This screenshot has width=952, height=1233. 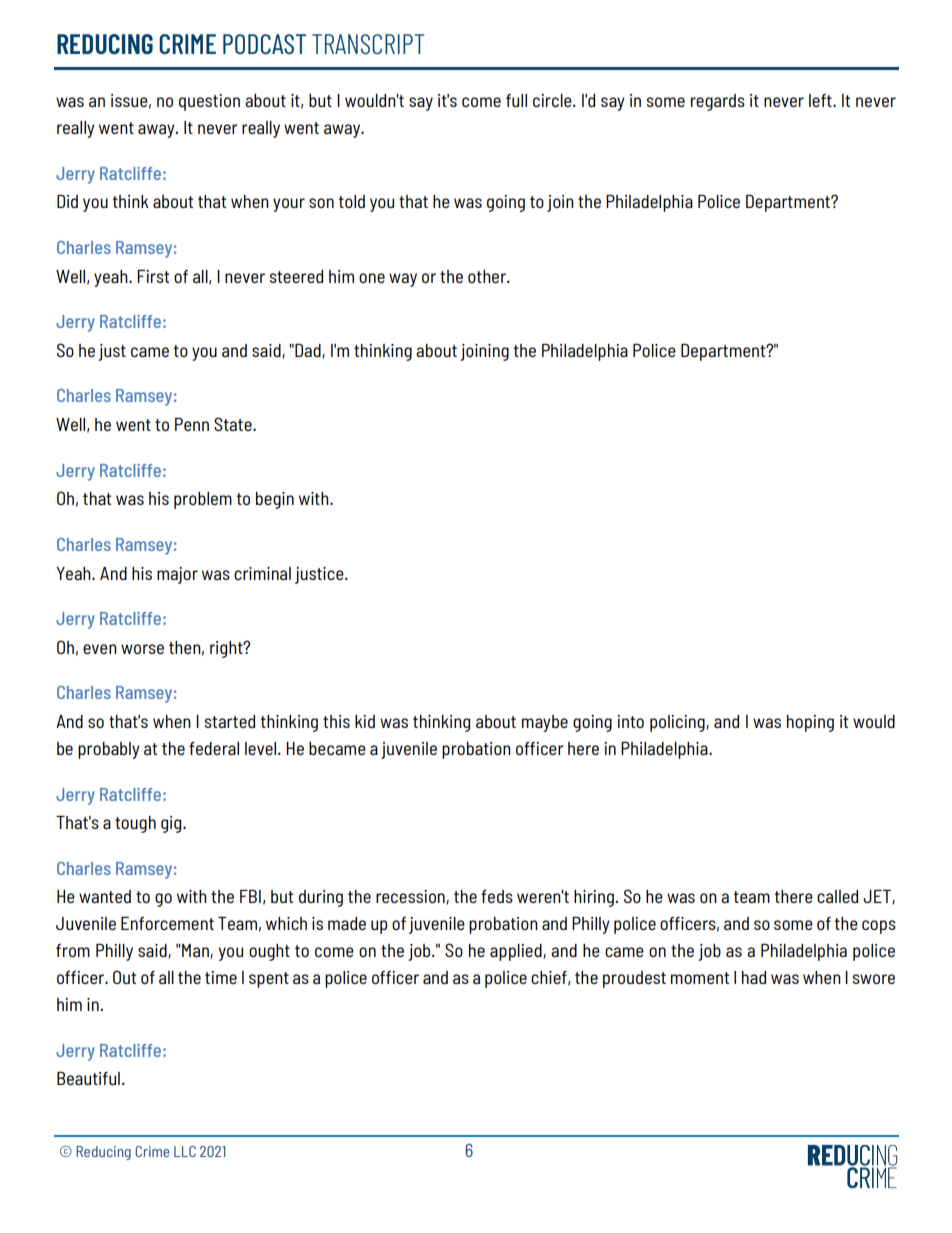 I want to click on left, so click(x=821, y=100).
